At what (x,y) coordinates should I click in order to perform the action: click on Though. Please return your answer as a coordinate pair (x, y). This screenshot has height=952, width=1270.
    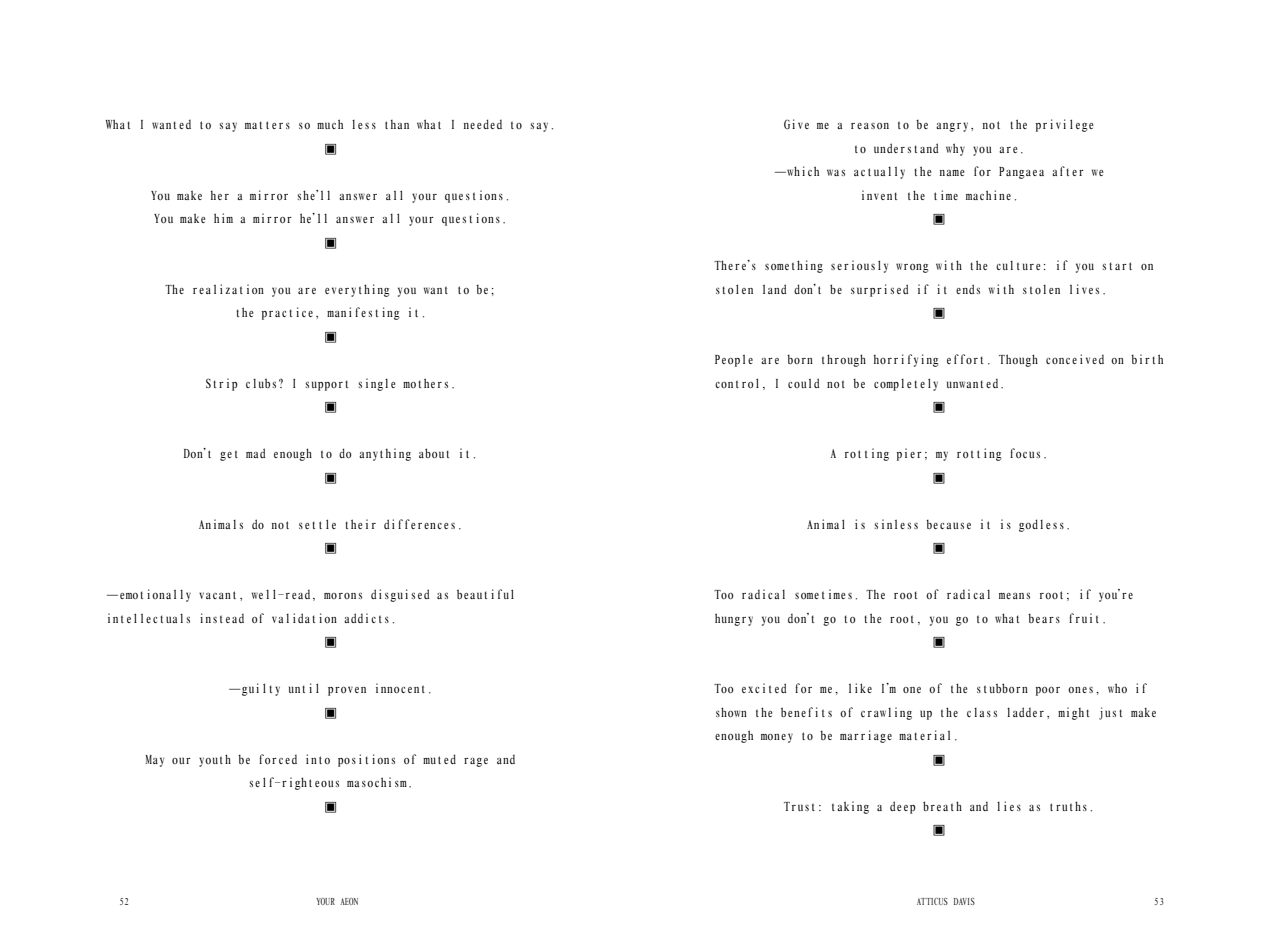
    Looking at the image, I should click on (1018, 360).
